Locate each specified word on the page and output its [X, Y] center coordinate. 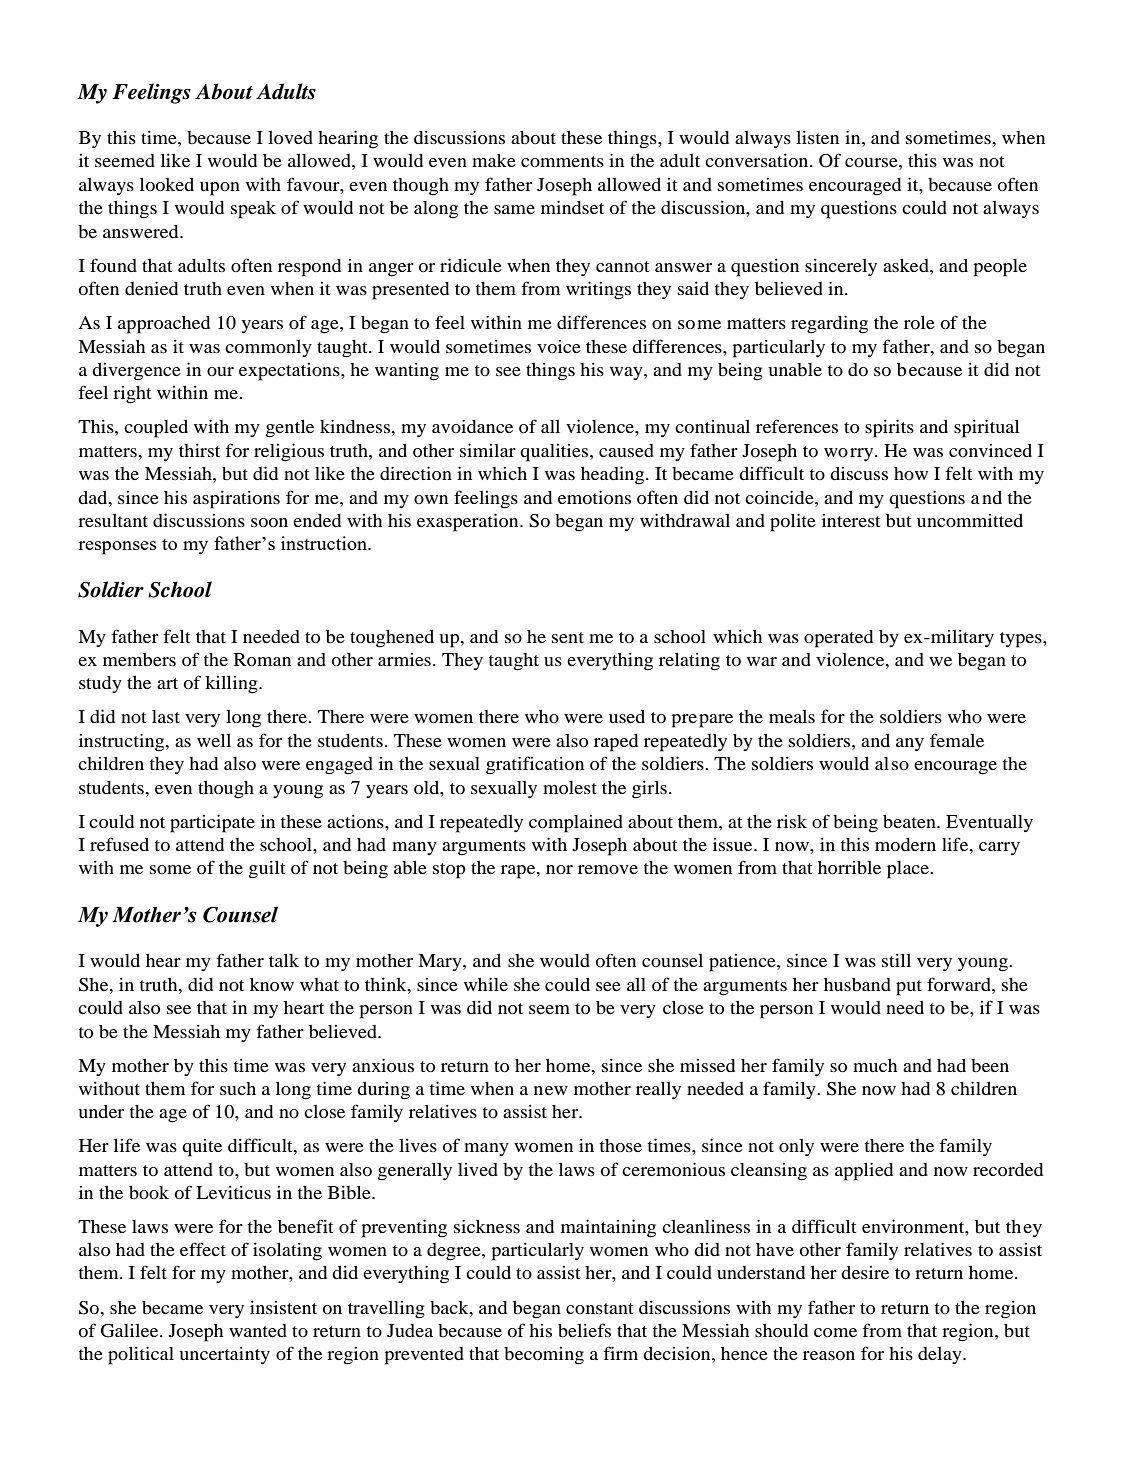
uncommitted [970, 520]
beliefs [584, 1330]
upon [220, 189]
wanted [258, 1330]
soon [269, 522]
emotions [594, 497]
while [486, 984]
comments [562, 161]
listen [817, 137]
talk [284, 960]
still [896, 960]
